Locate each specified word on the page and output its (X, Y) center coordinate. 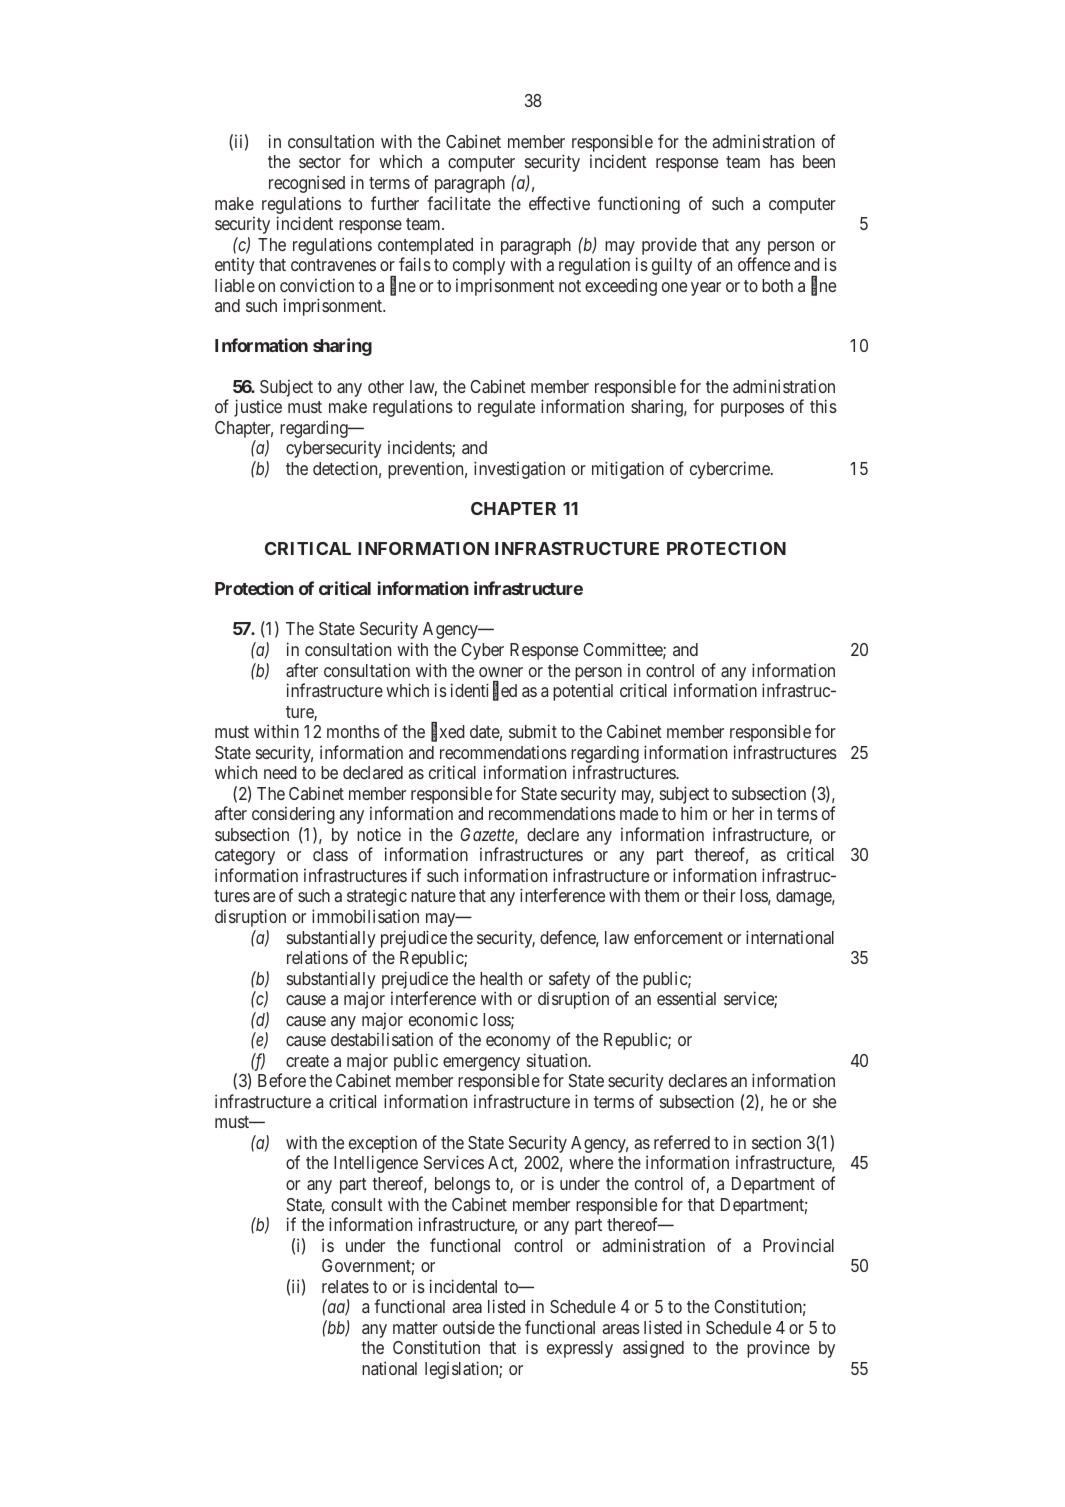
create (307, 1061)
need (280, 772)
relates (345, 1286)
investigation (519, 470)
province (778, 1349)
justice (258, 408)
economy (518, 1043)
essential (686, 998)
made (639, 813)
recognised (307, 184)
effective (559, 203)
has (782, 161)
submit (533, 731)
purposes (752, 410)
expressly (580, 1349)
